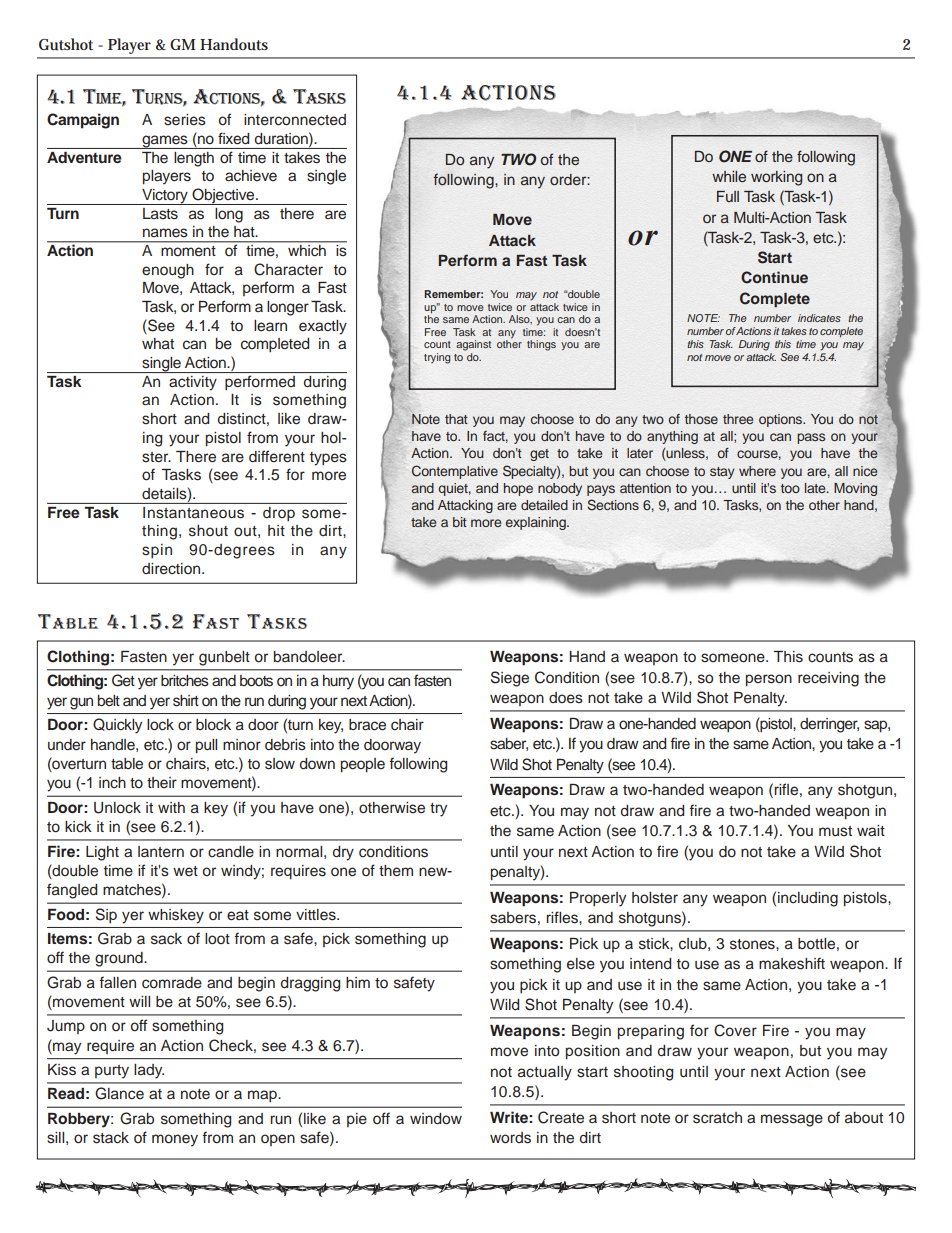 This screenshot has height=1233, width=952. I want to click on message, so click(792, 1120).
